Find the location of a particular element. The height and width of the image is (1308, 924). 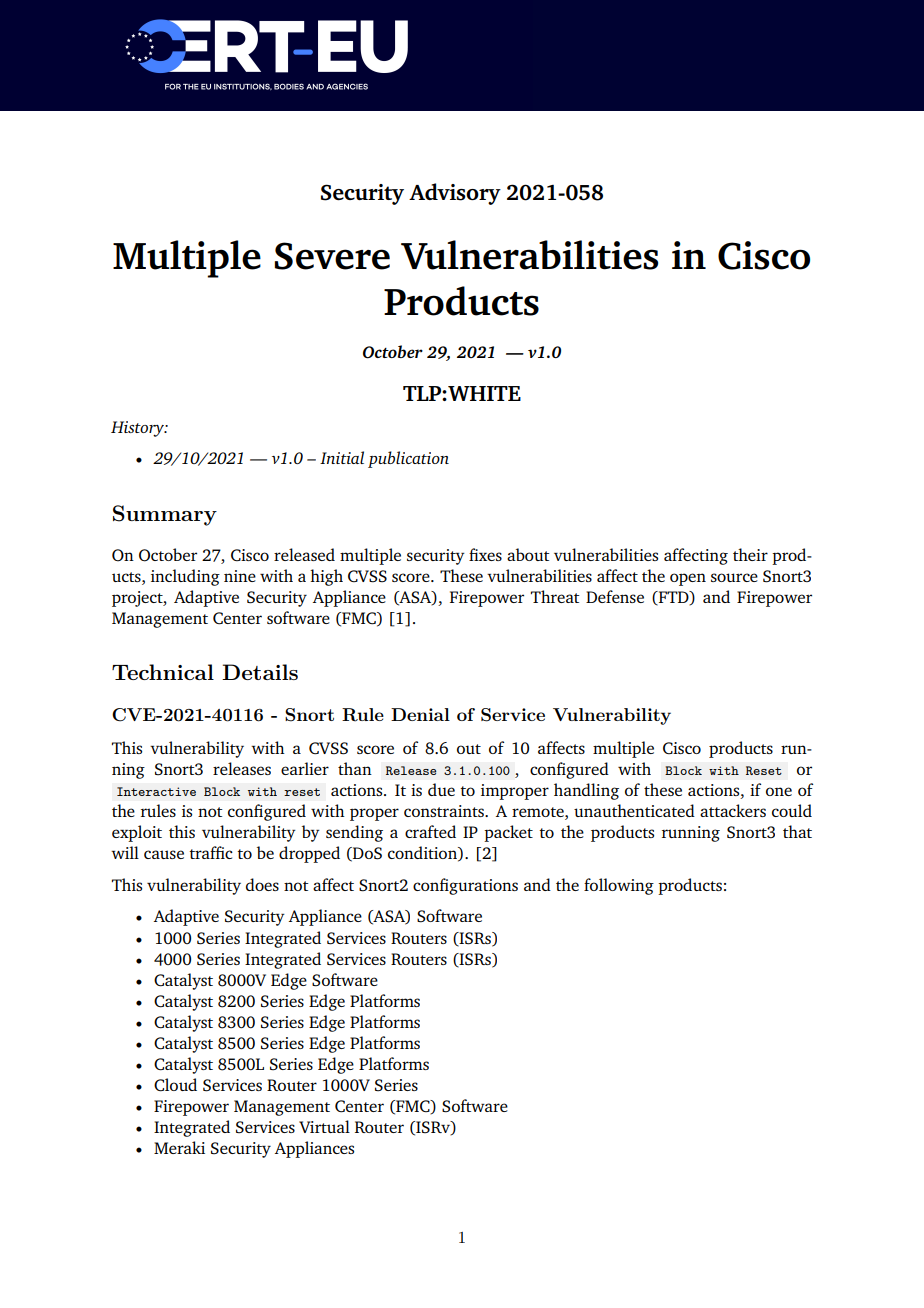

FTD is located at coordinates (673, 598).
